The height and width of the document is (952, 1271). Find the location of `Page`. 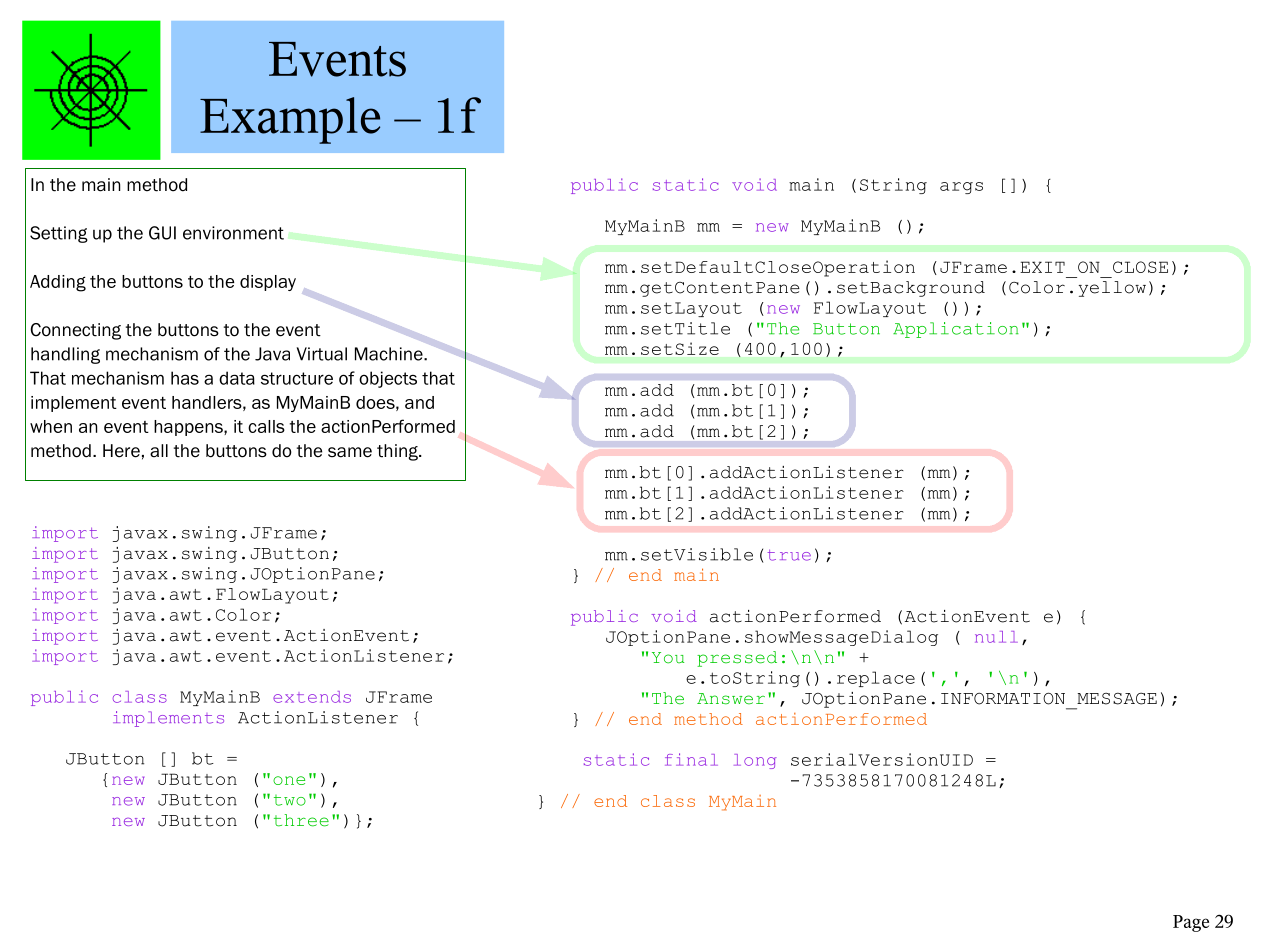

Page is located at coordinates (1191, 923).
